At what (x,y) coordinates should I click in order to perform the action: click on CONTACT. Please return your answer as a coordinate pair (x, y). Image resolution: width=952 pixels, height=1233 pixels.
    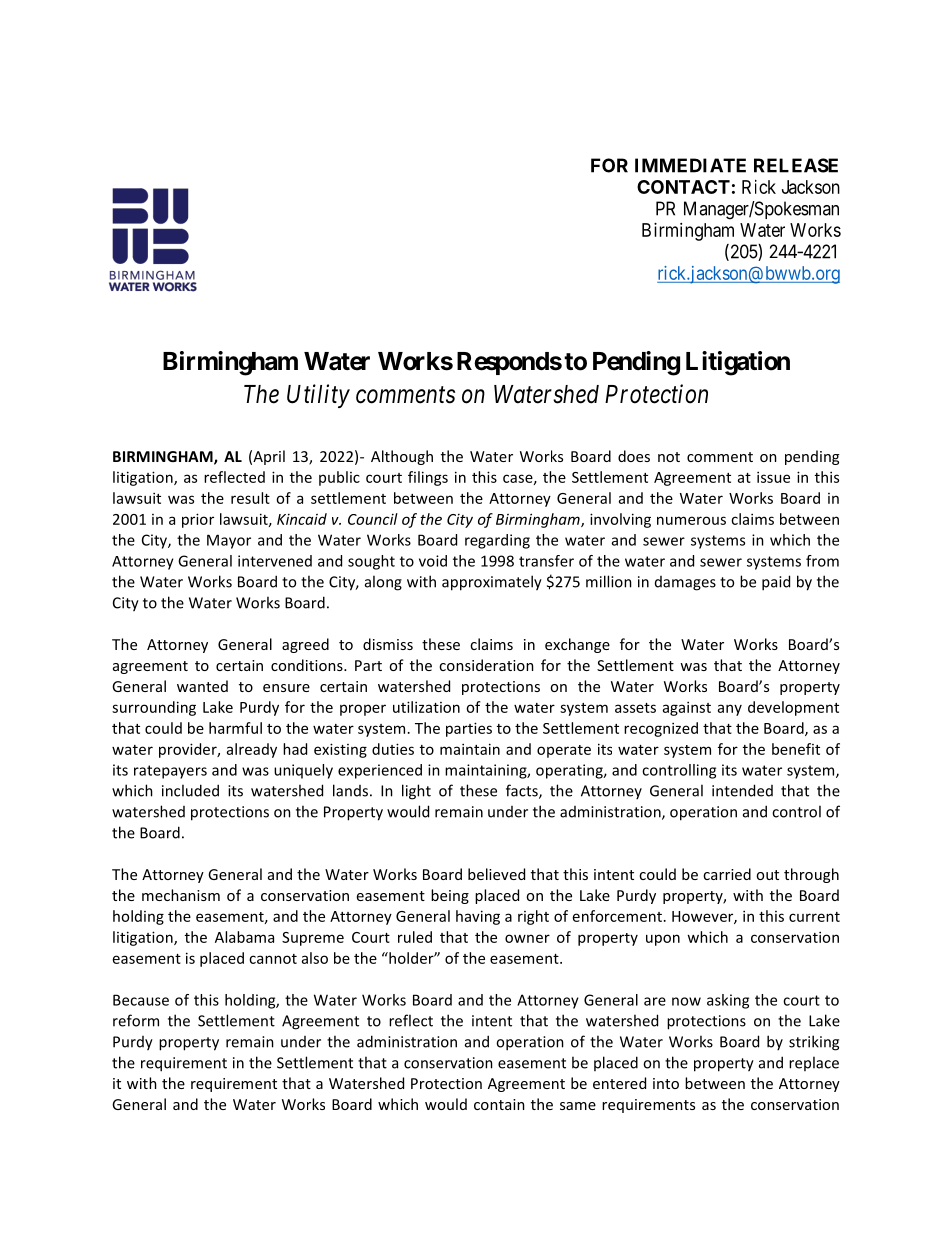
    Looking at the image, I should click on (683, 187).
